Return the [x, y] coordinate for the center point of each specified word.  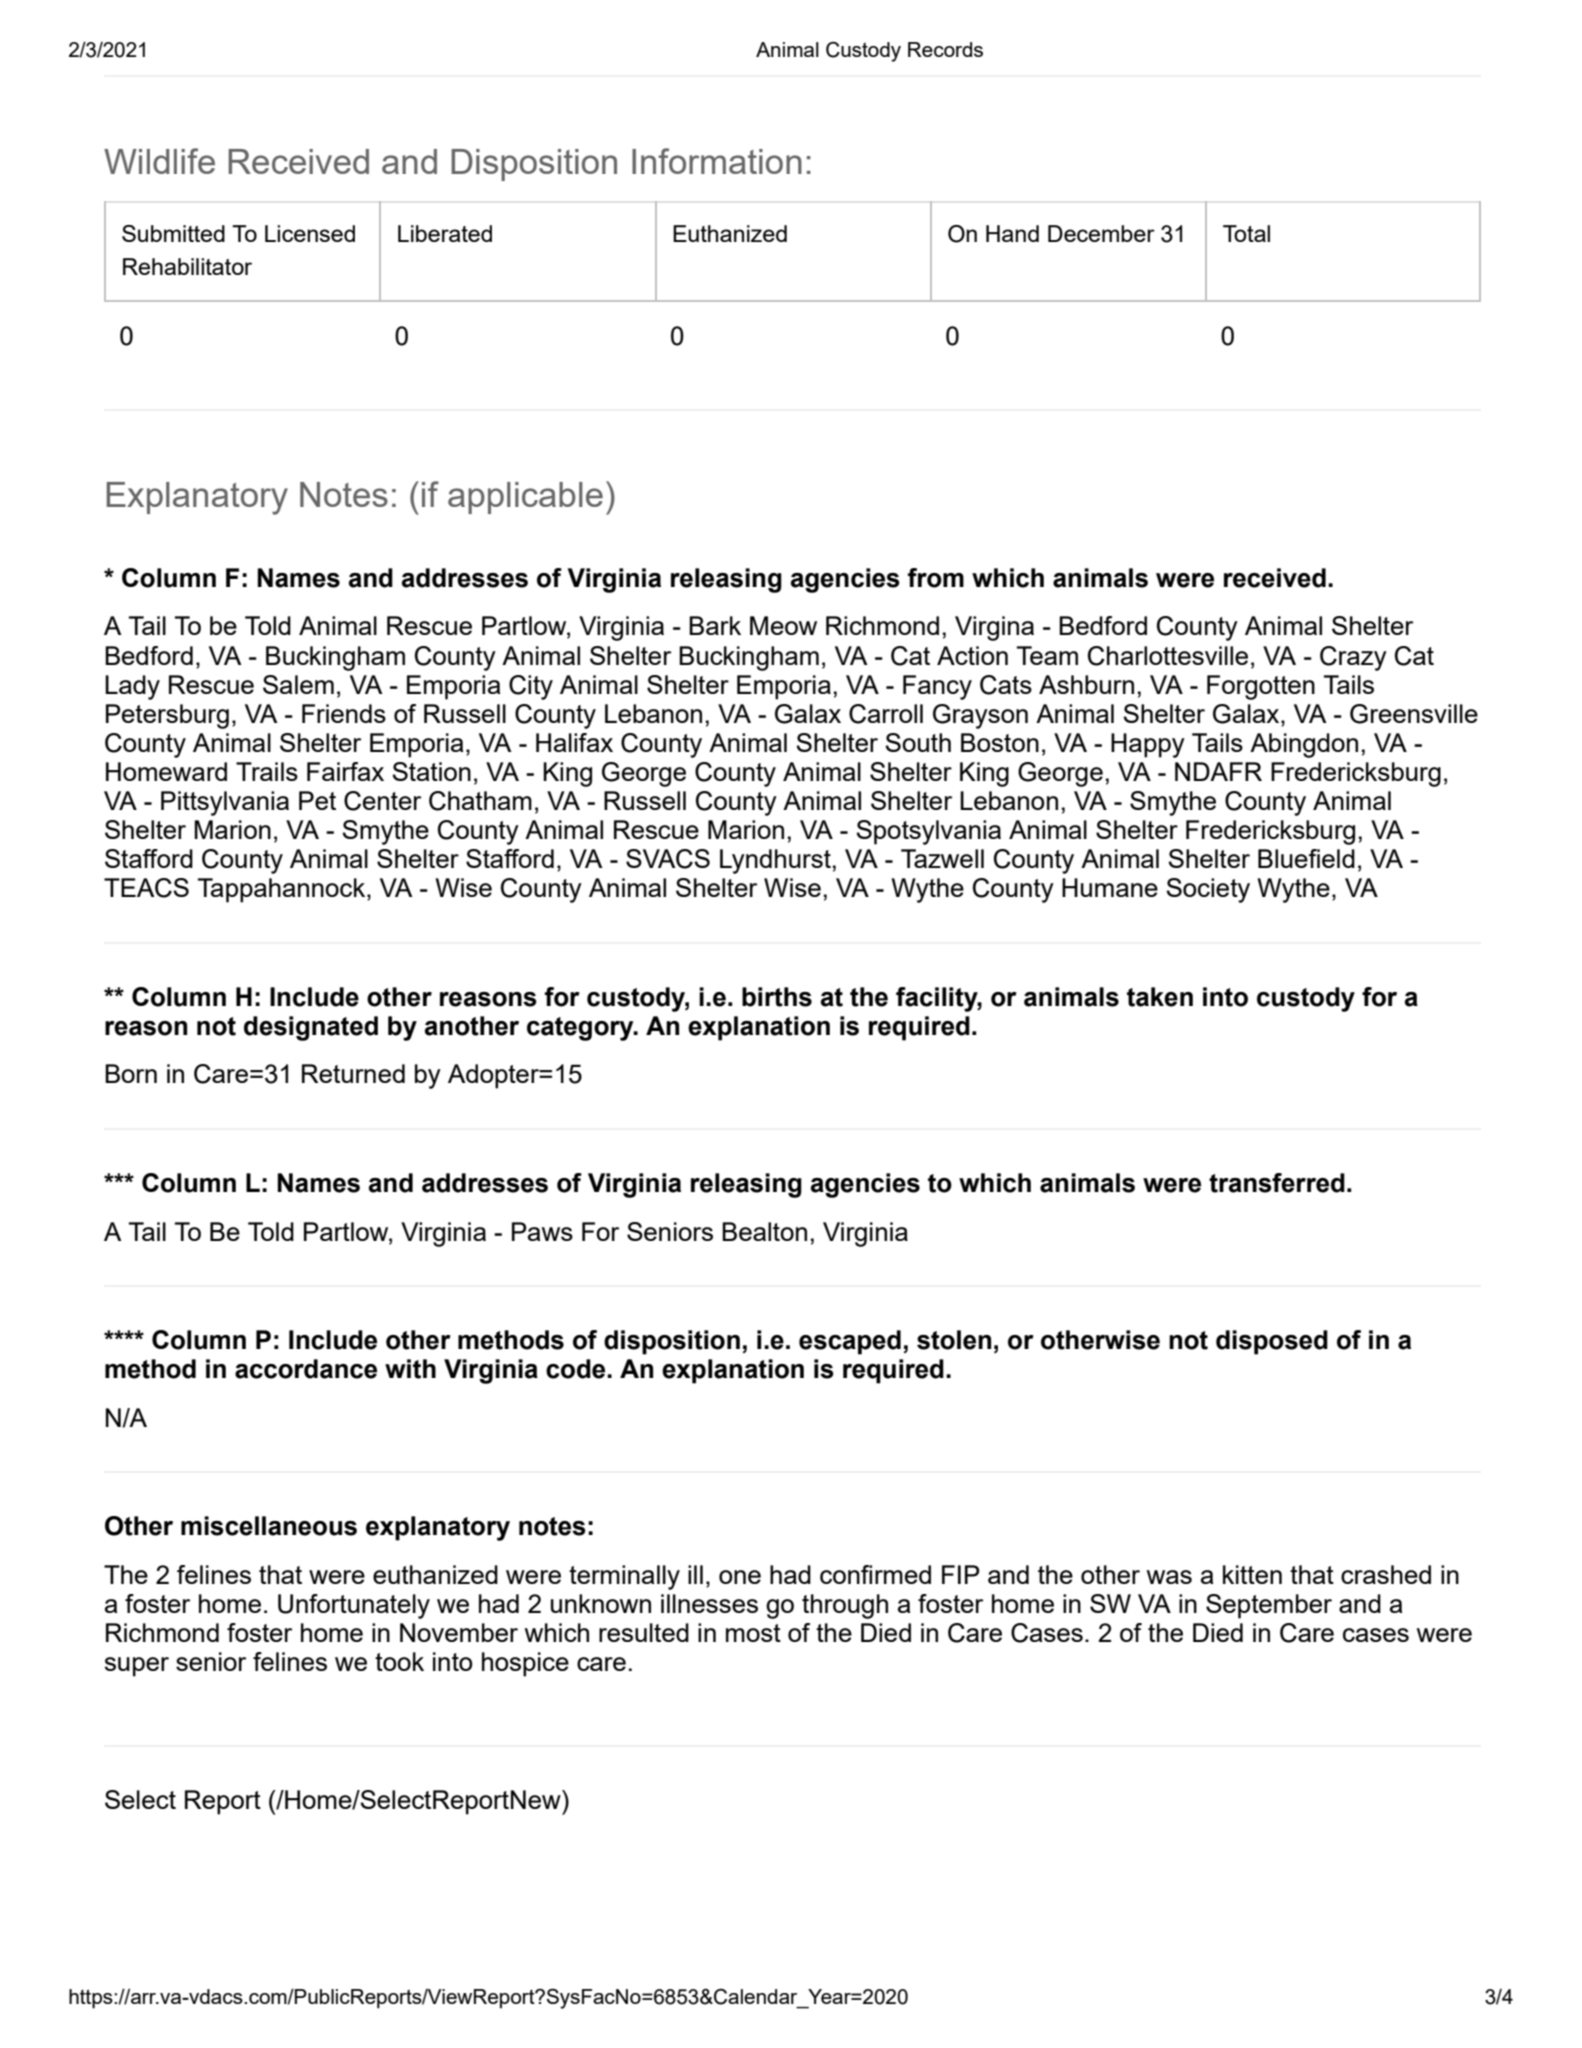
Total [1246, 233]
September [1269, 1606]
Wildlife [159, 161]
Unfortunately [354, 1606]
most [753, 1633]
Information [717, 161]
